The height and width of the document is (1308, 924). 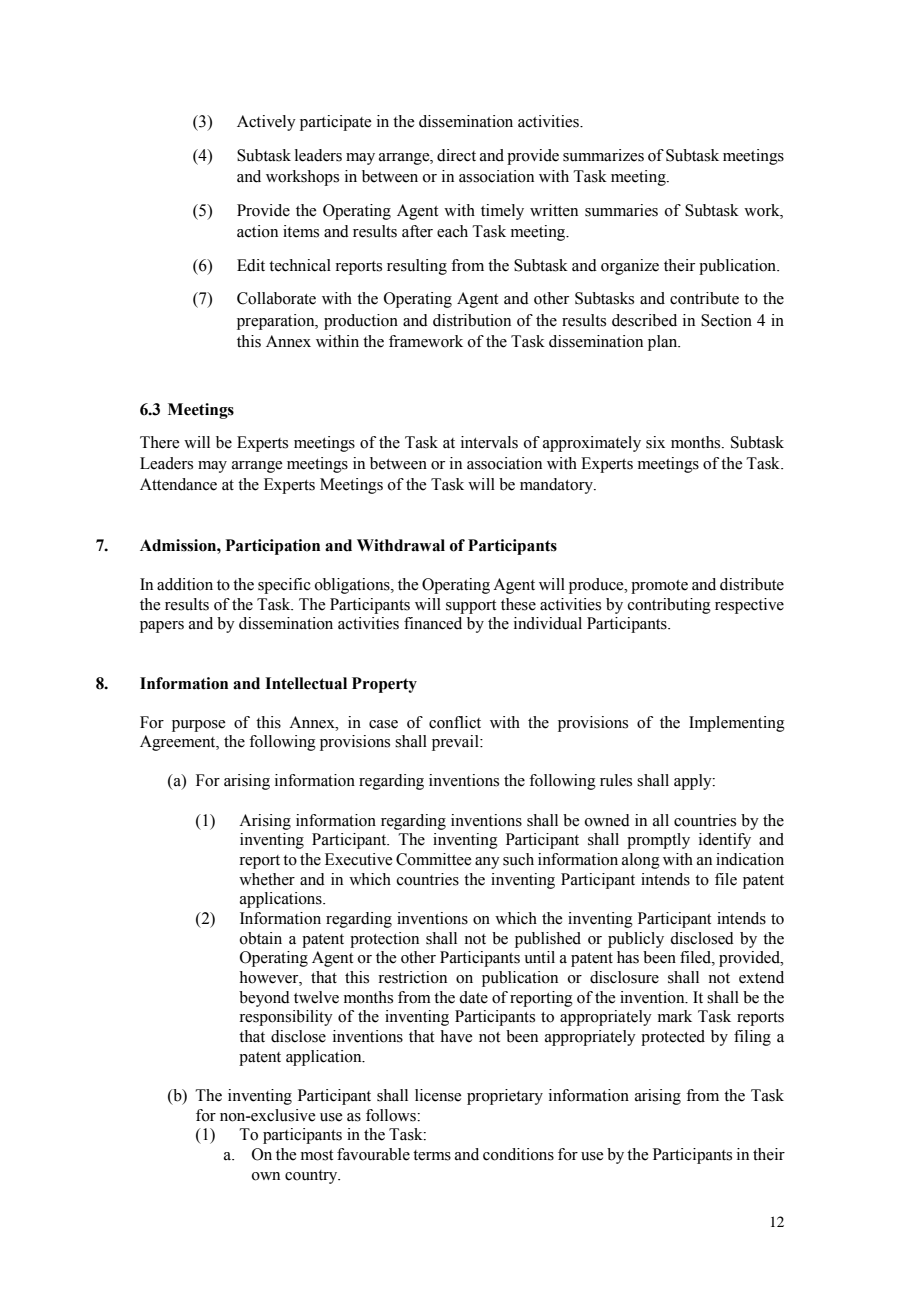 I want to click on summarizes, so click(x=603, y=155).
